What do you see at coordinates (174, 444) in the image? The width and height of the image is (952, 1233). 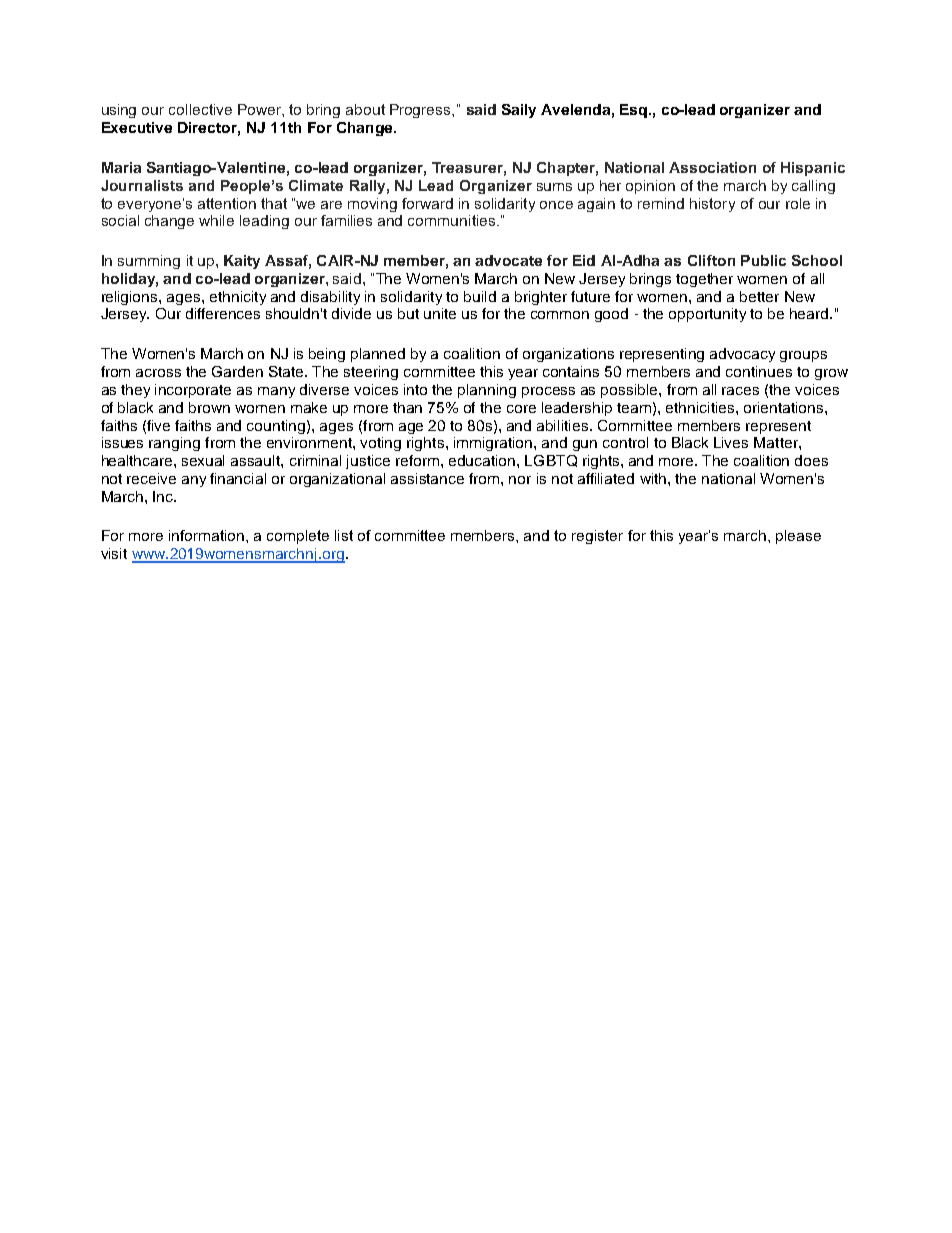 I see `ranging` at bounding box center [174, 444].
